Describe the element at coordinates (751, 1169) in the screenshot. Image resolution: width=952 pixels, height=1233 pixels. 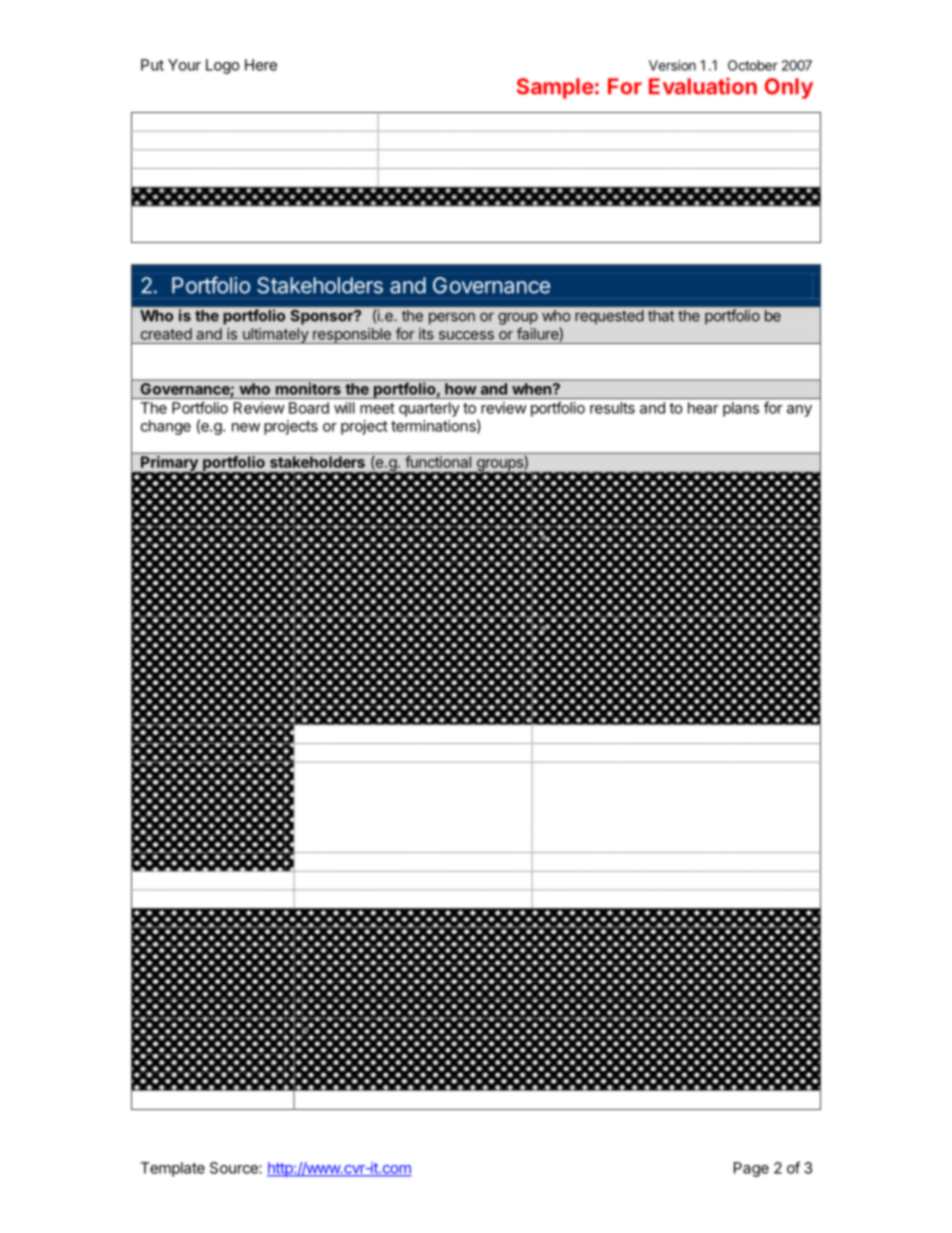
I see `Page` at that location.
